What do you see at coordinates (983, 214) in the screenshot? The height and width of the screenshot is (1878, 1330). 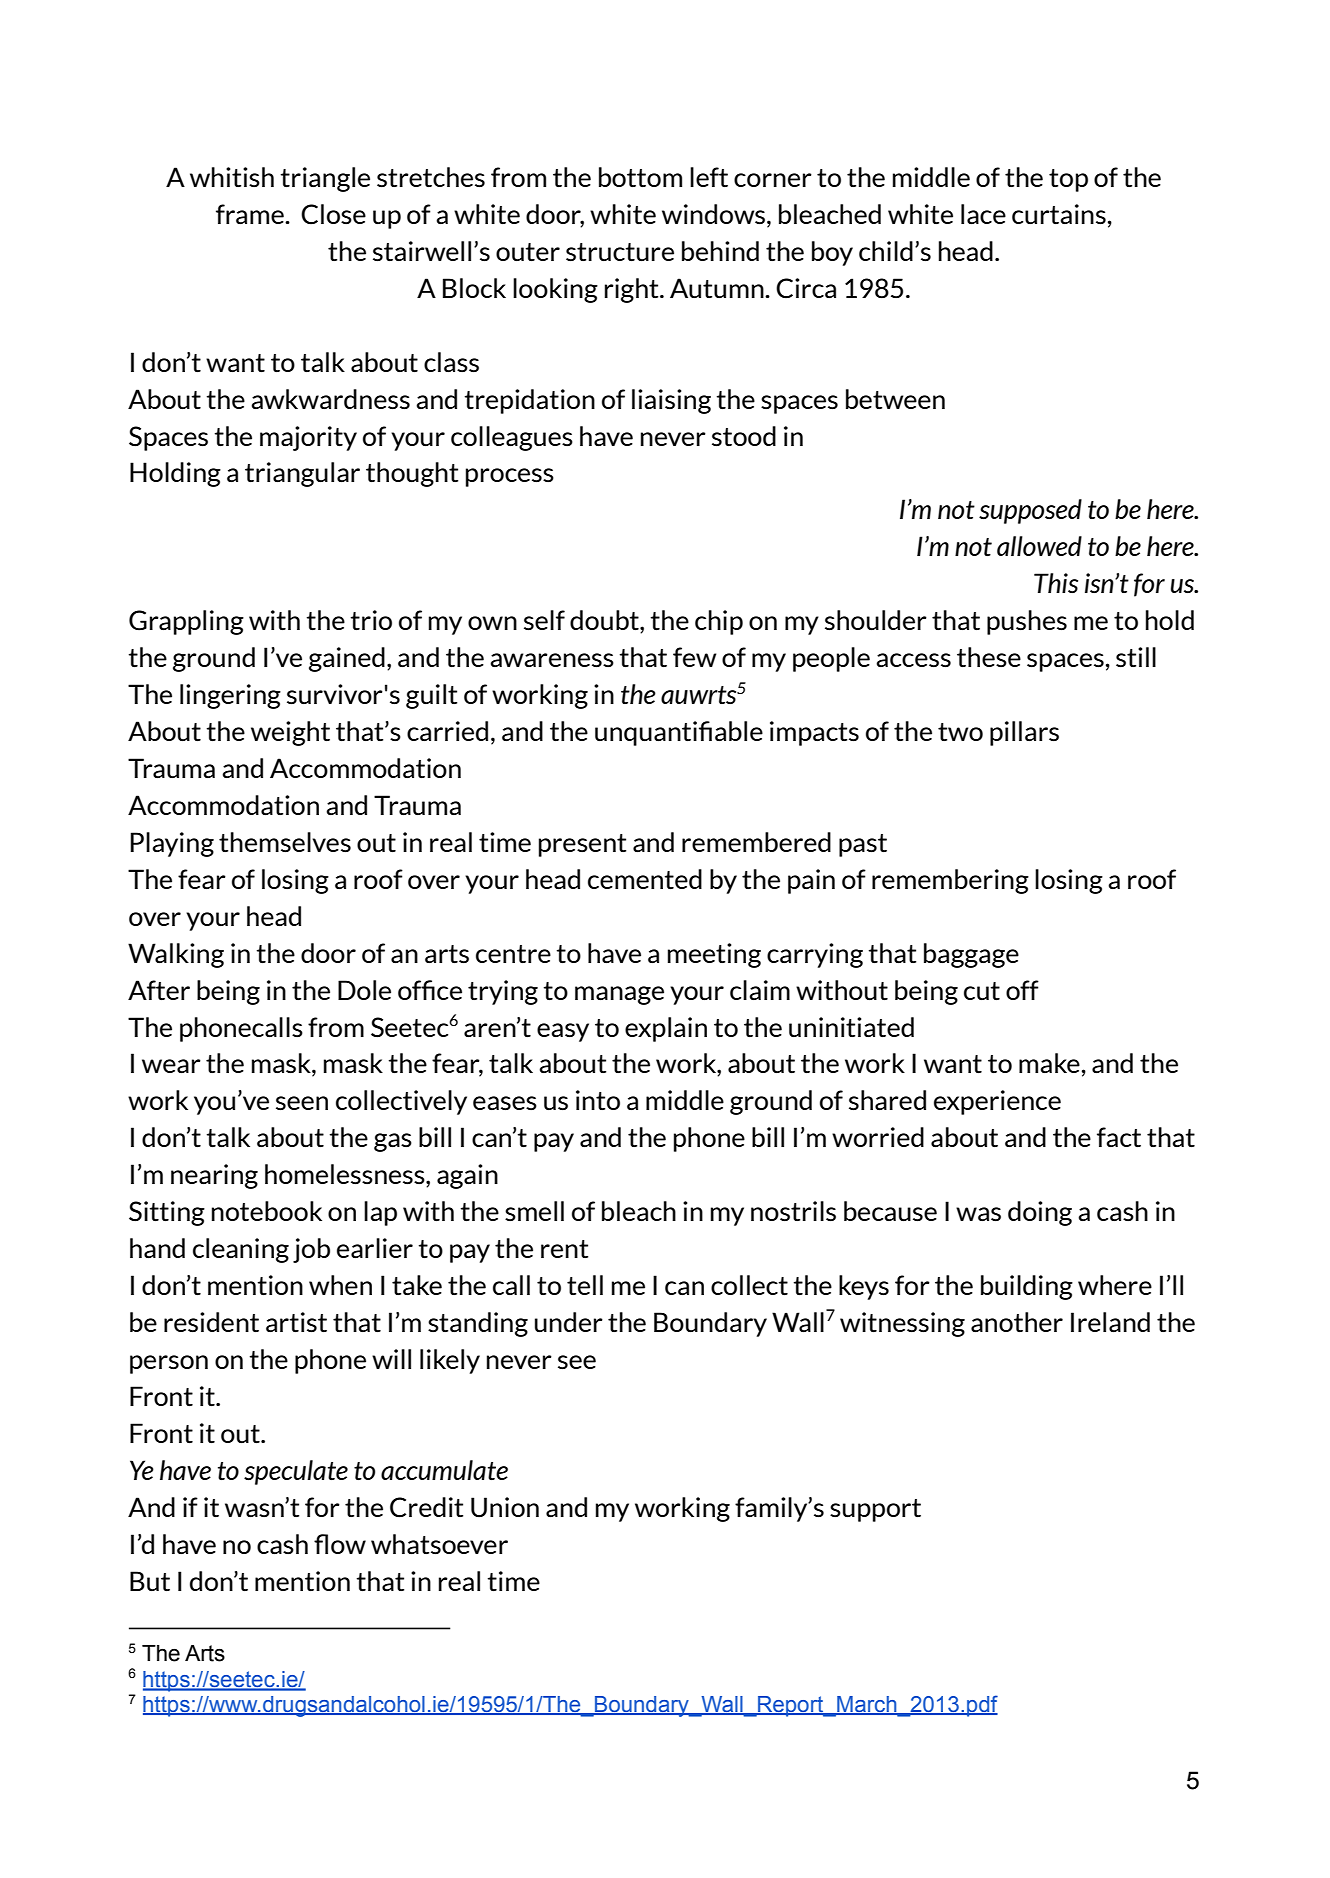 I see `lace` at bounding box center [983, 214].
